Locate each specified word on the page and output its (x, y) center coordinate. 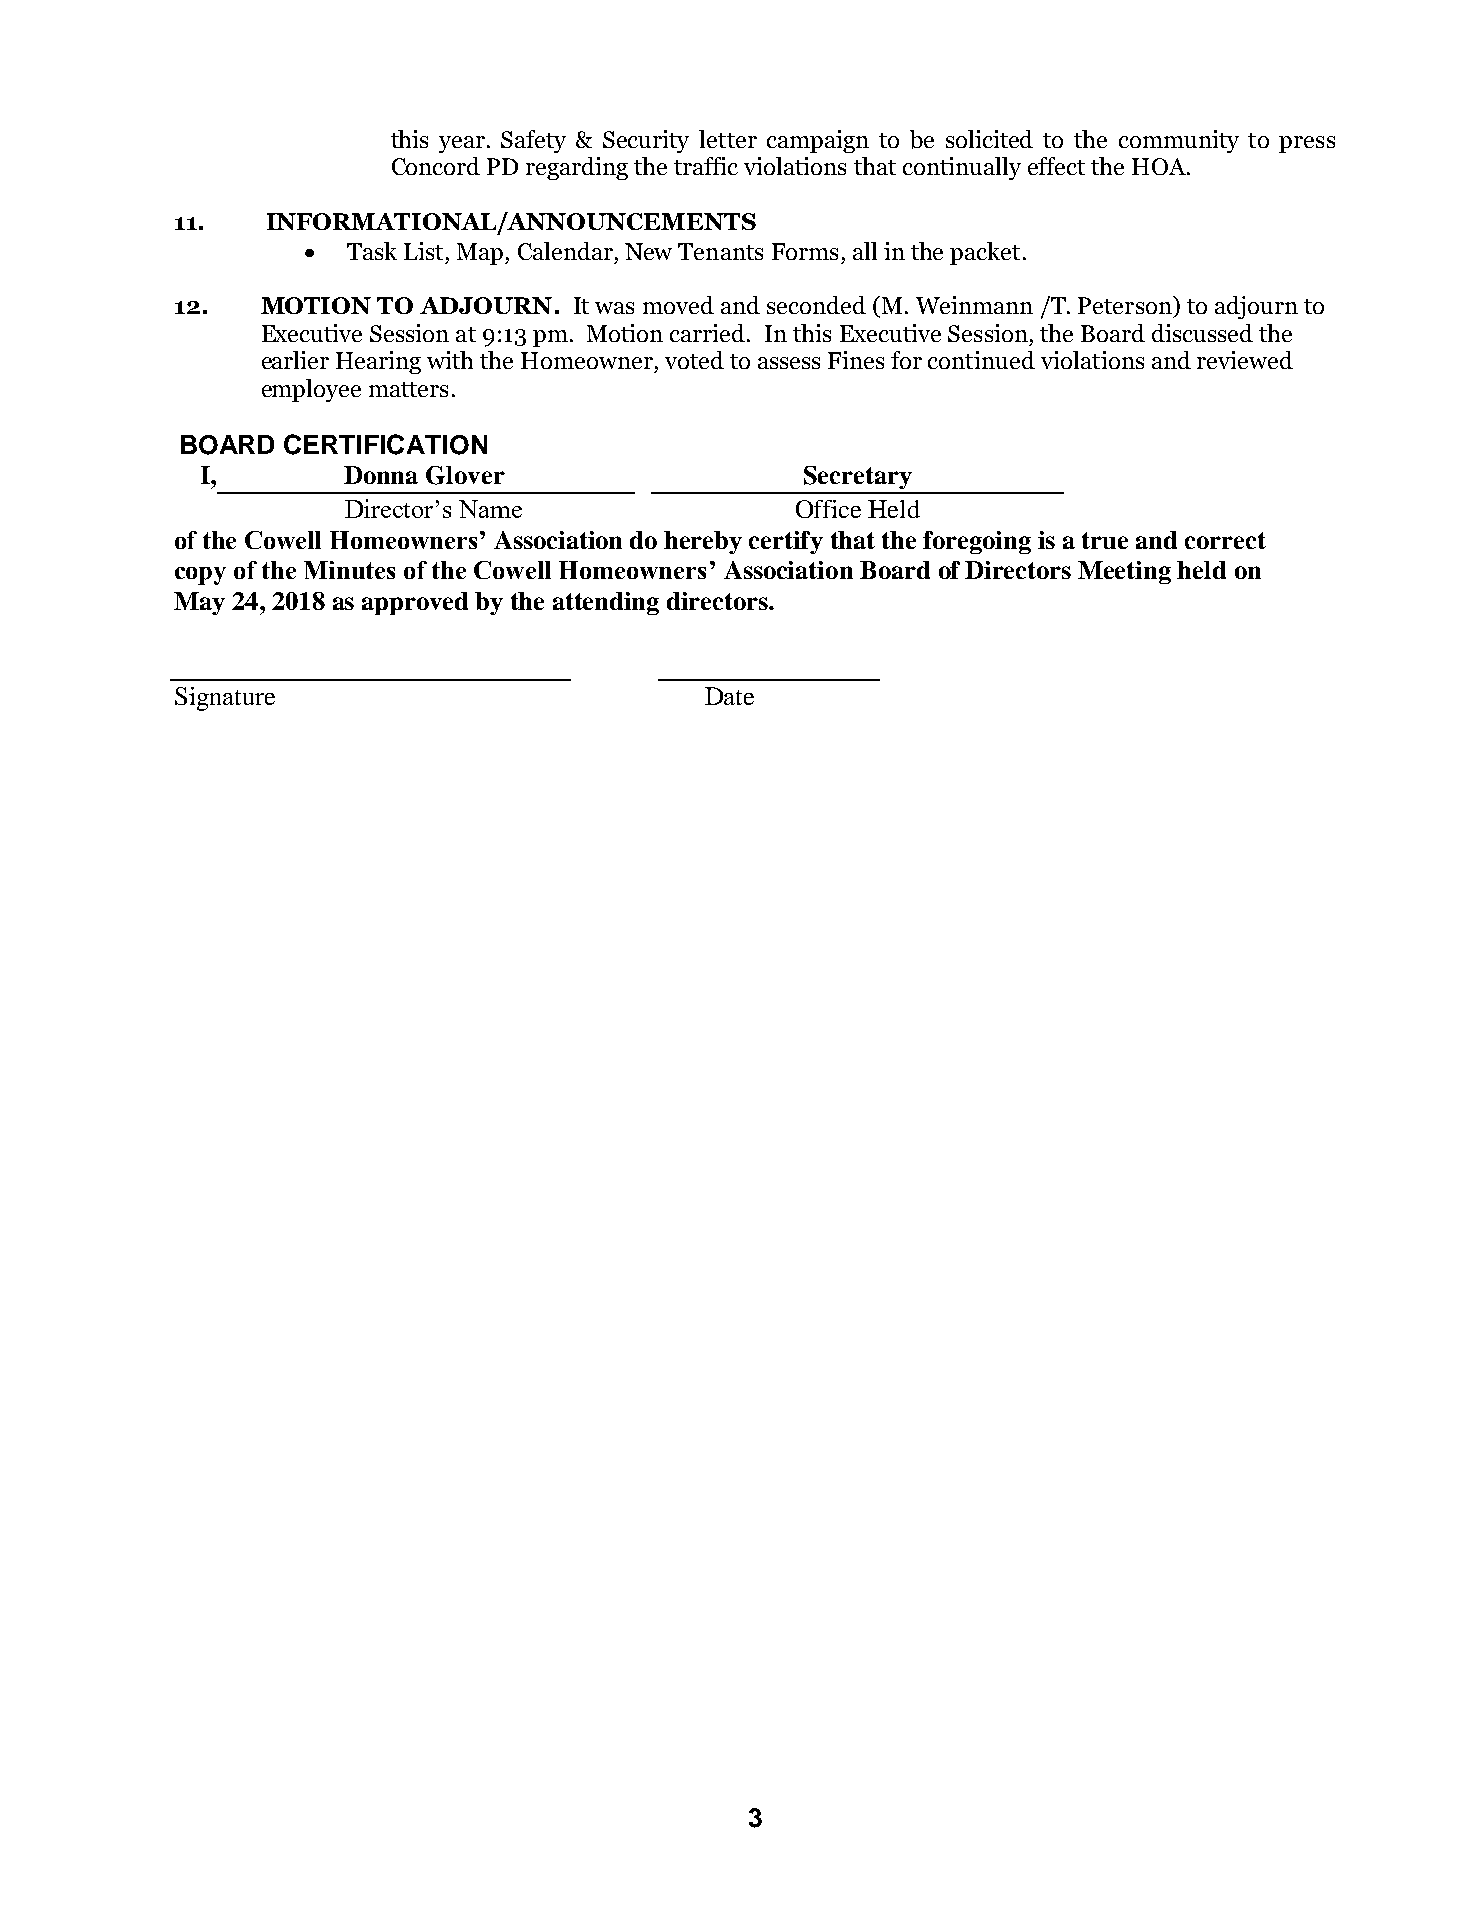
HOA (1160, 166)
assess (789, 363)
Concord (436, 166)
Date (729, 696)
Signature (225, 699)
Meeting (1124, 572)
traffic (706, 166)
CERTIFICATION (385, 444)
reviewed (1245, 360)
